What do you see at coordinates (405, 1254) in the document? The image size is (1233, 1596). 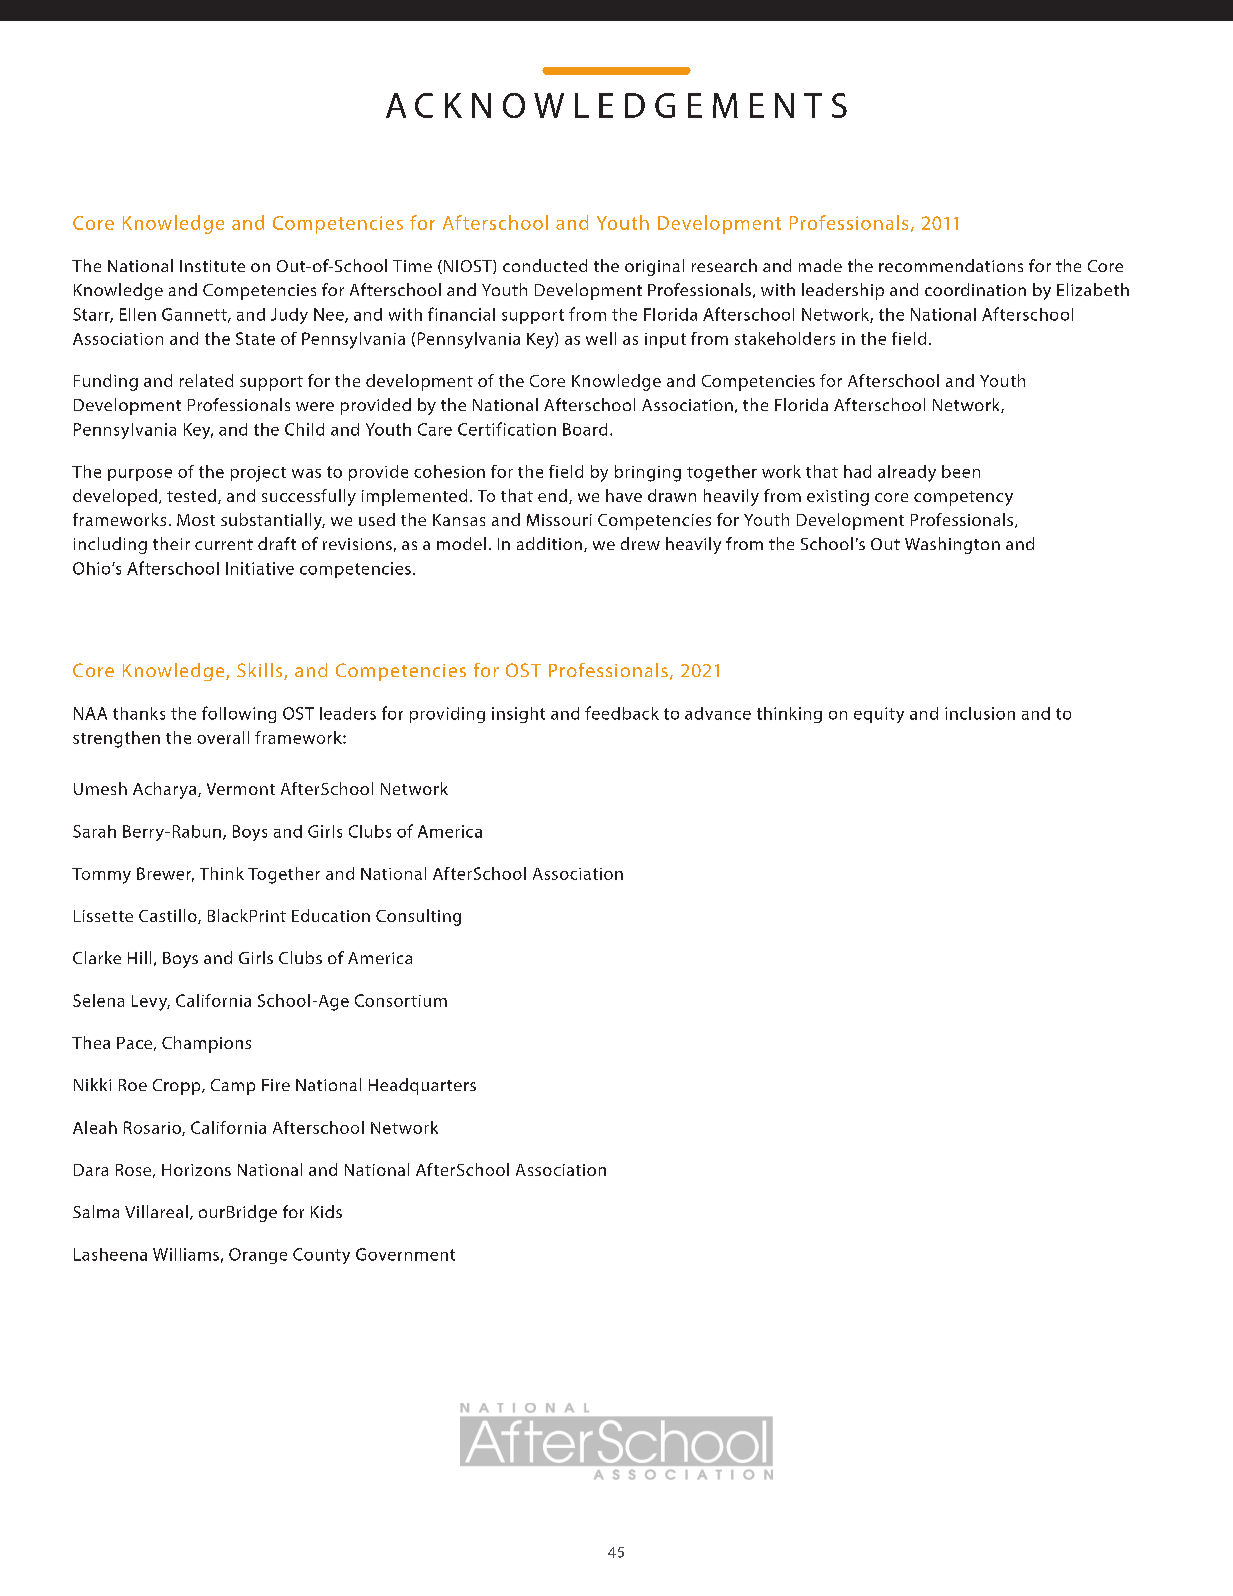 I see `Government` at bounding box center [405, 1254].
